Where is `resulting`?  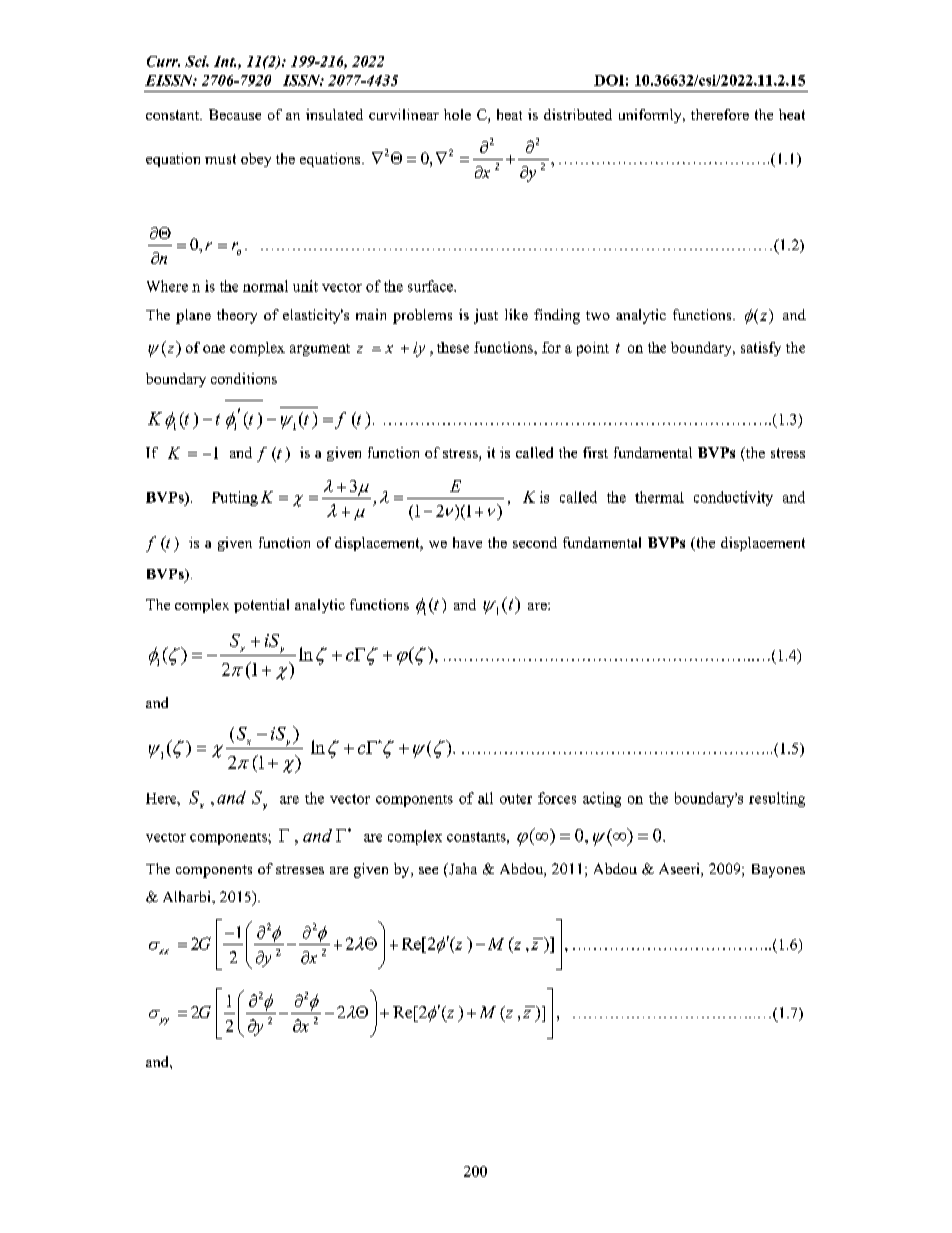 resulting is located at coordinates (777, 799).
